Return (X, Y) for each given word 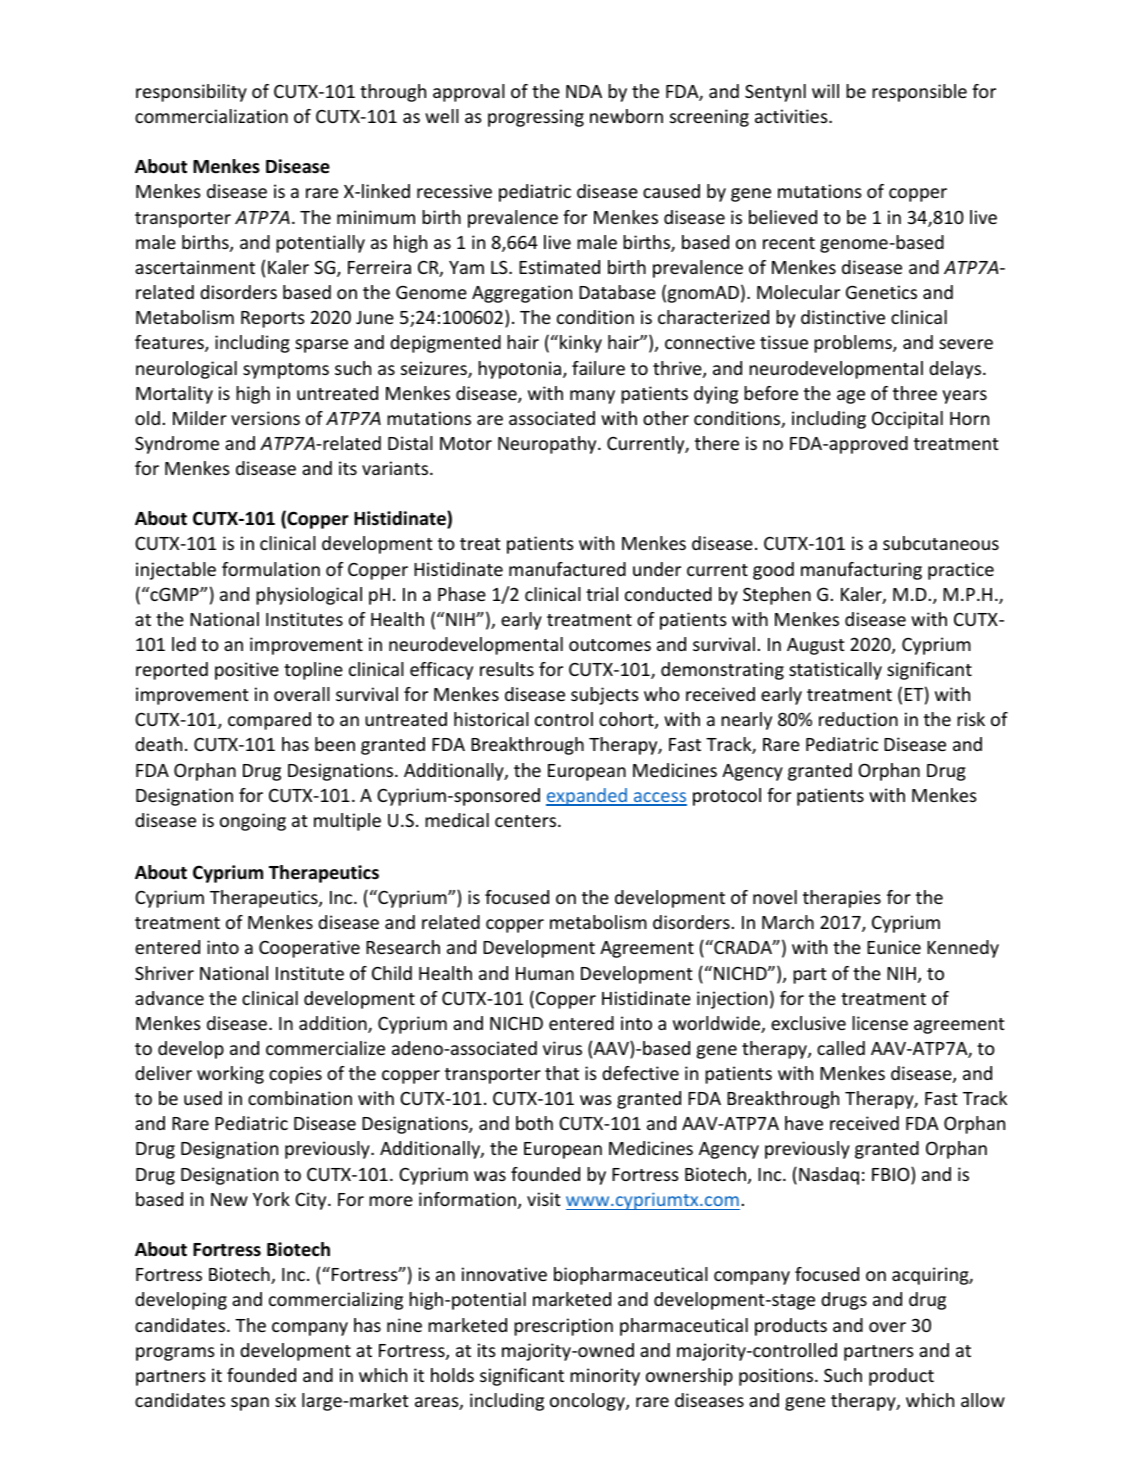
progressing (536, 118)
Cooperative (309, 949)
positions (777, 1377)
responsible (919, 93)
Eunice (894, 947)
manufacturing (861, 571)
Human (545, 973)
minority (605, 1377)
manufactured (567, 569)
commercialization (211, 116)
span (250, 1404)
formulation (271, 569)
